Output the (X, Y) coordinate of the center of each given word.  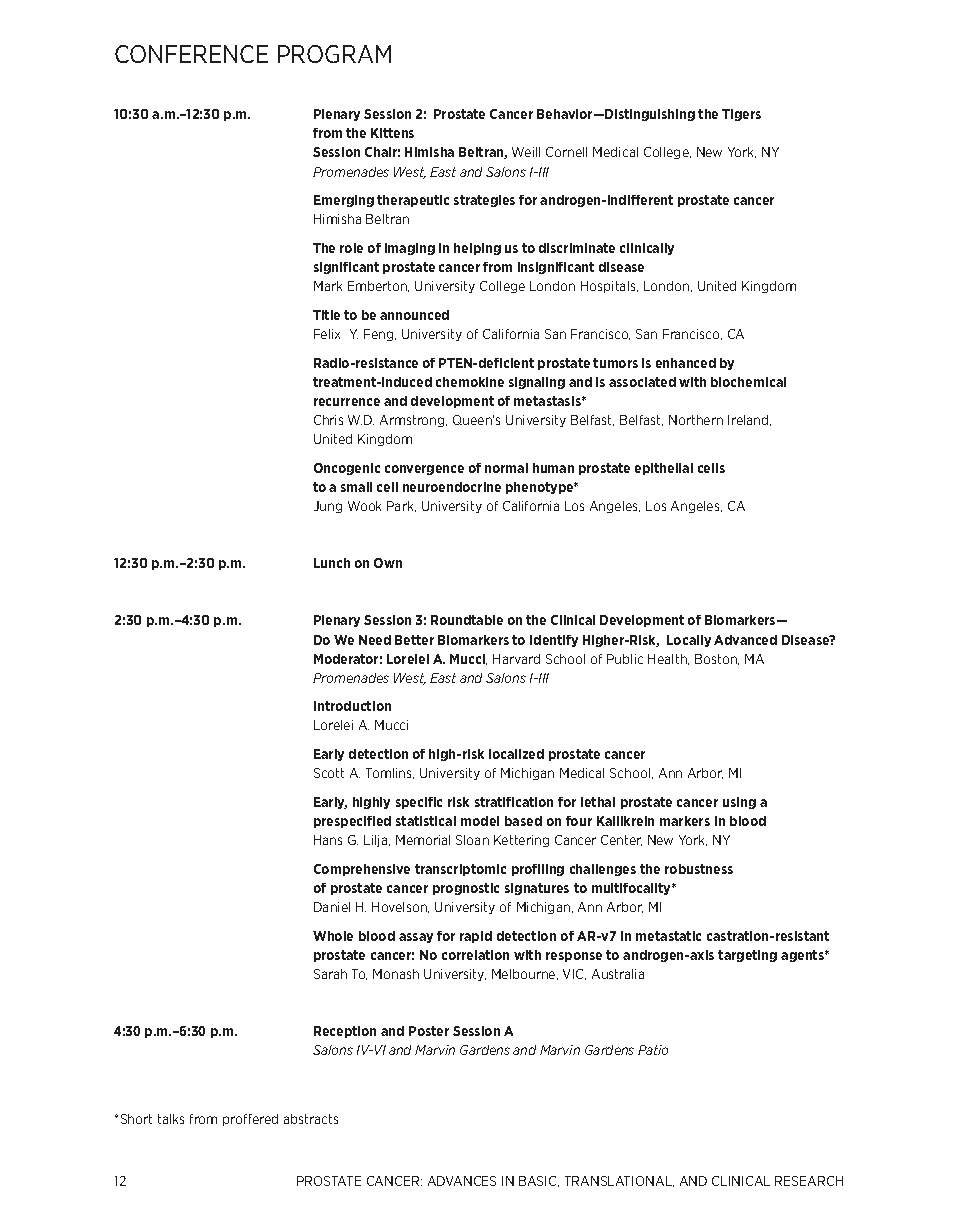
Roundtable (467, 620)
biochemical (748, 382)
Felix (327, 334)
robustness (699, 869)
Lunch (332, 563)
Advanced (745, 640)
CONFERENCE (191, 54)
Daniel (332, 907)
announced (414, 315)
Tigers (741, 115)
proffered (250, 1120)
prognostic (466, 889)
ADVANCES (462, 1181)
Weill (526, 152)
